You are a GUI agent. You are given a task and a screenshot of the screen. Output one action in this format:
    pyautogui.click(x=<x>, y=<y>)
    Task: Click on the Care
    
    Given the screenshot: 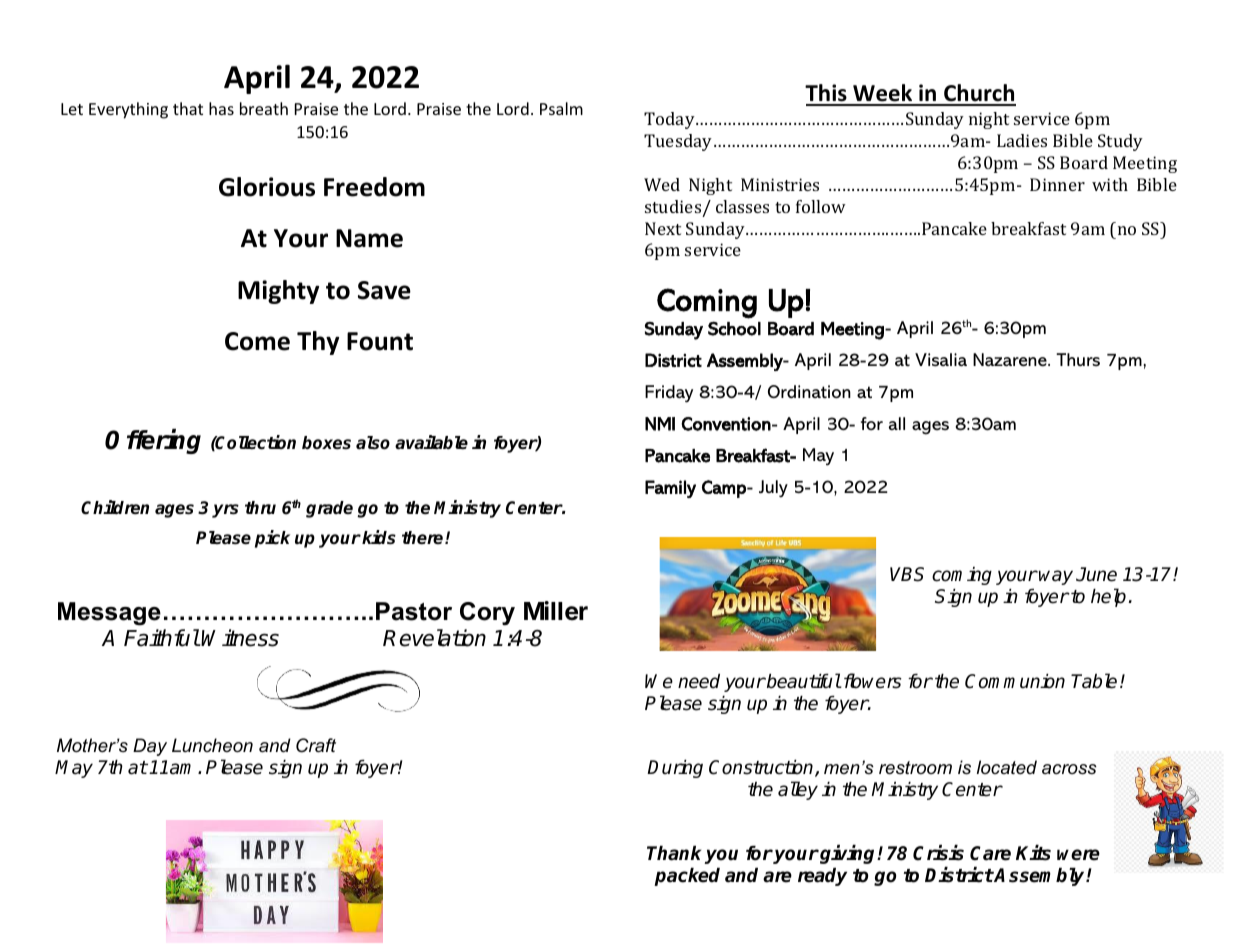 What is the action you would take?
    pyautogui.click(x=990, y=853)
